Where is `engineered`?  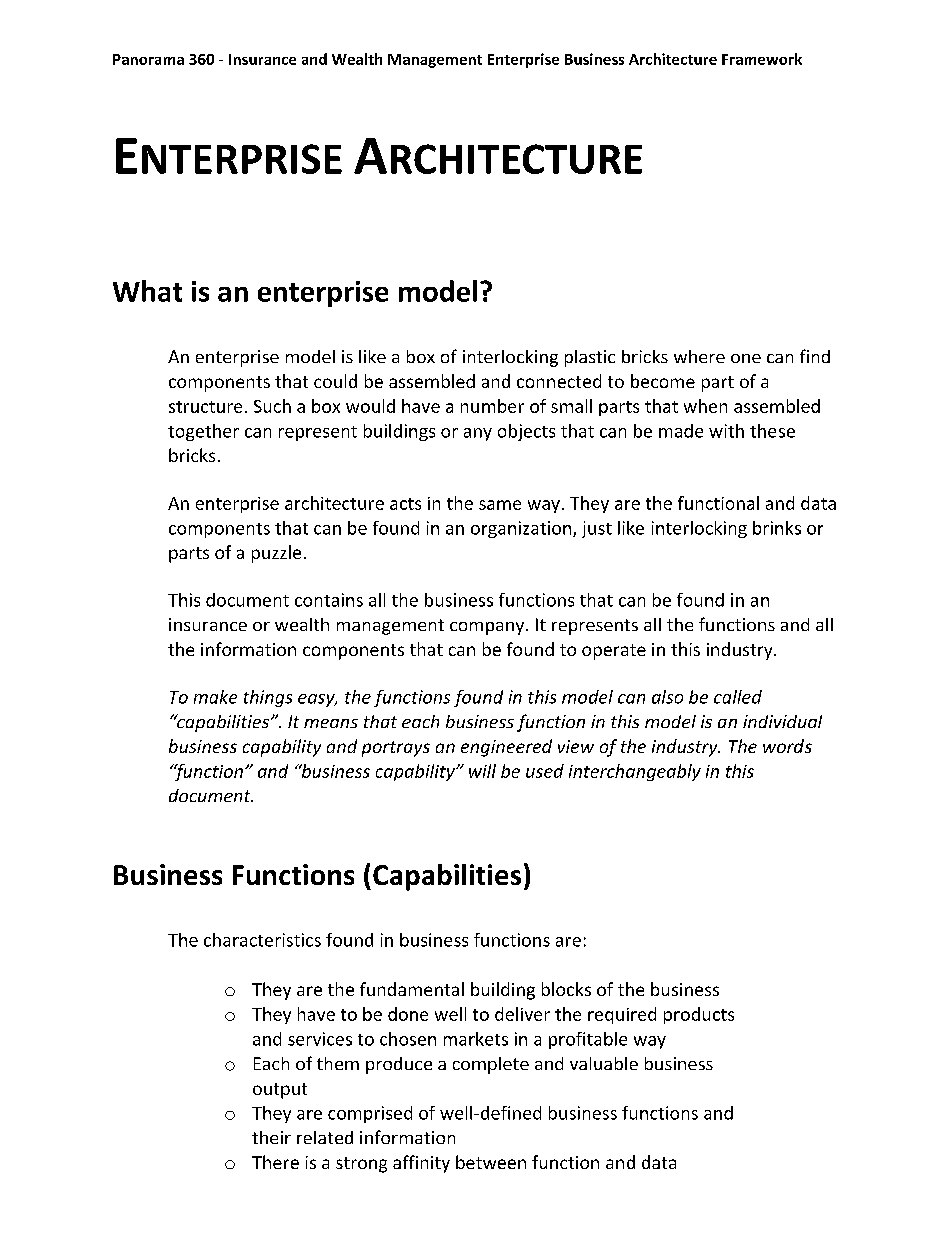
engineered is located at coordinates (506, 748).
